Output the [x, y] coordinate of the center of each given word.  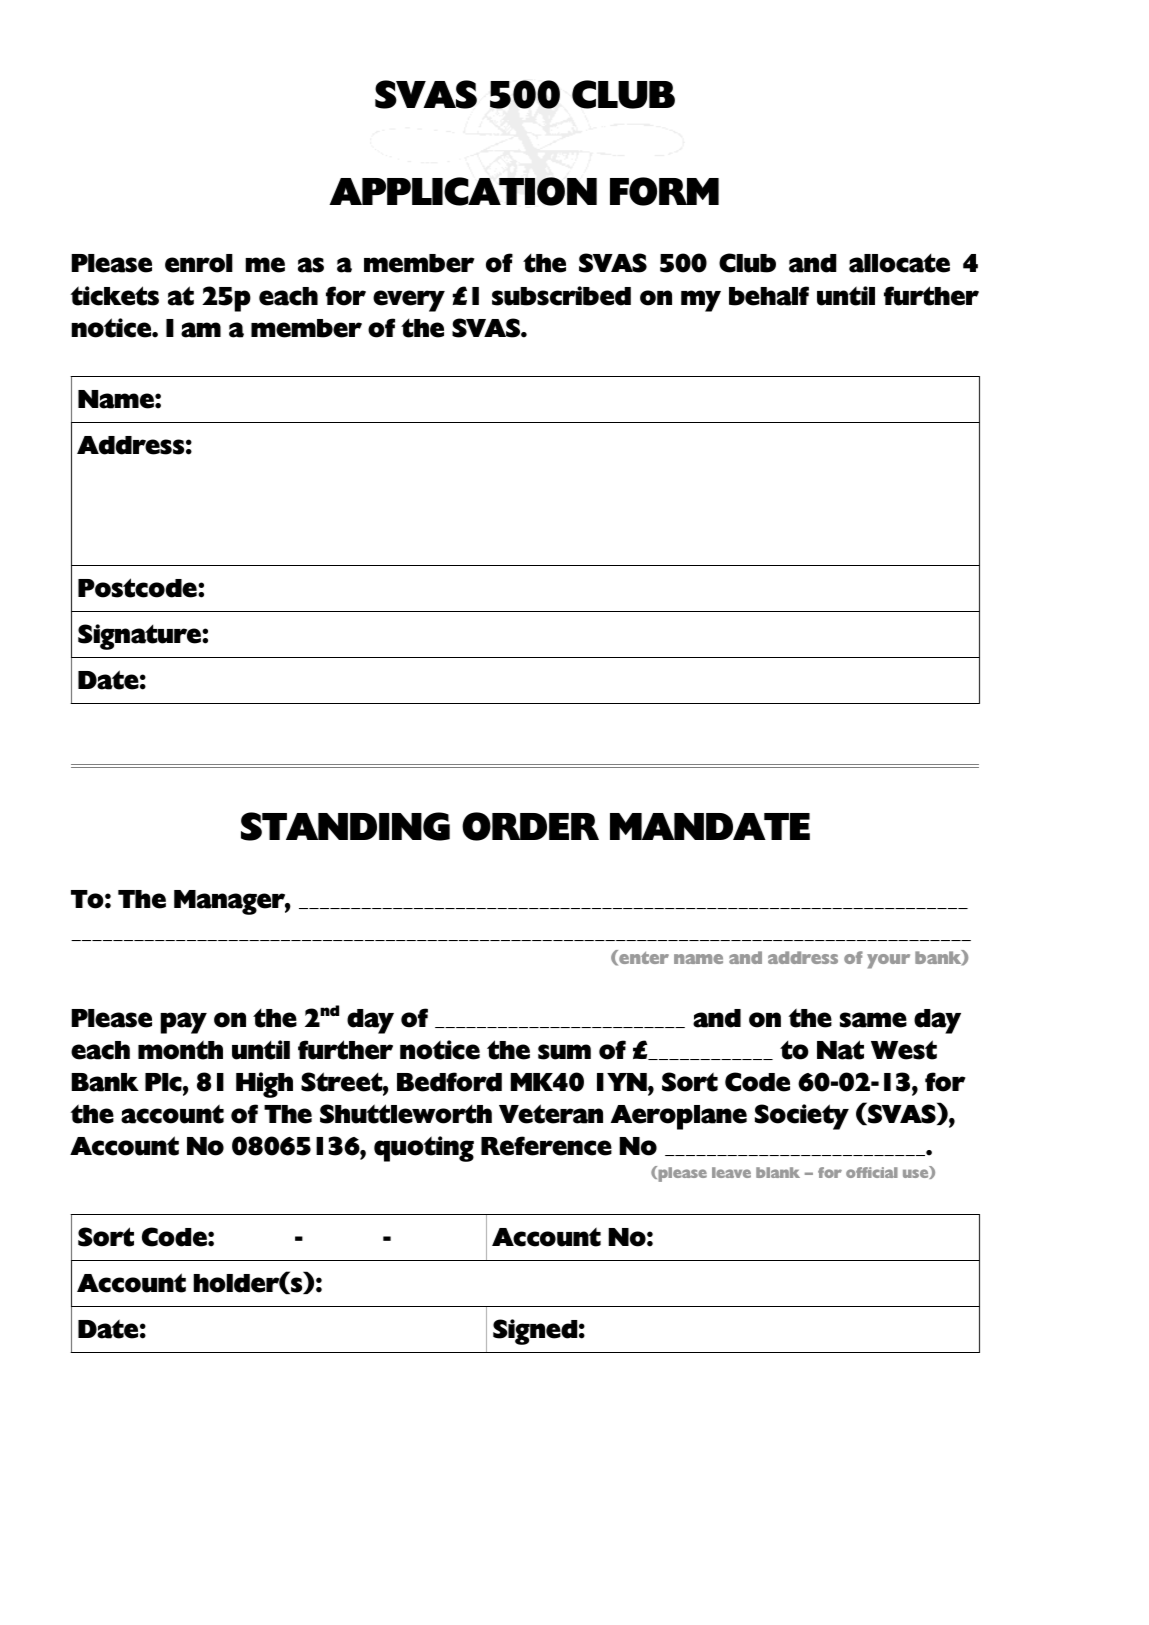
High [264, 1085]
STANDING [345, 826]
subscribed [561, 296]
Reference [546, 1146]
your [888, 961]
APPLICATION [463, 191]
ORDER [530, 826]
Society [802, 1117]
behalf [769, 296]
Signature [140, 637]
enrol [199, 263]
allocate [899, 263]
